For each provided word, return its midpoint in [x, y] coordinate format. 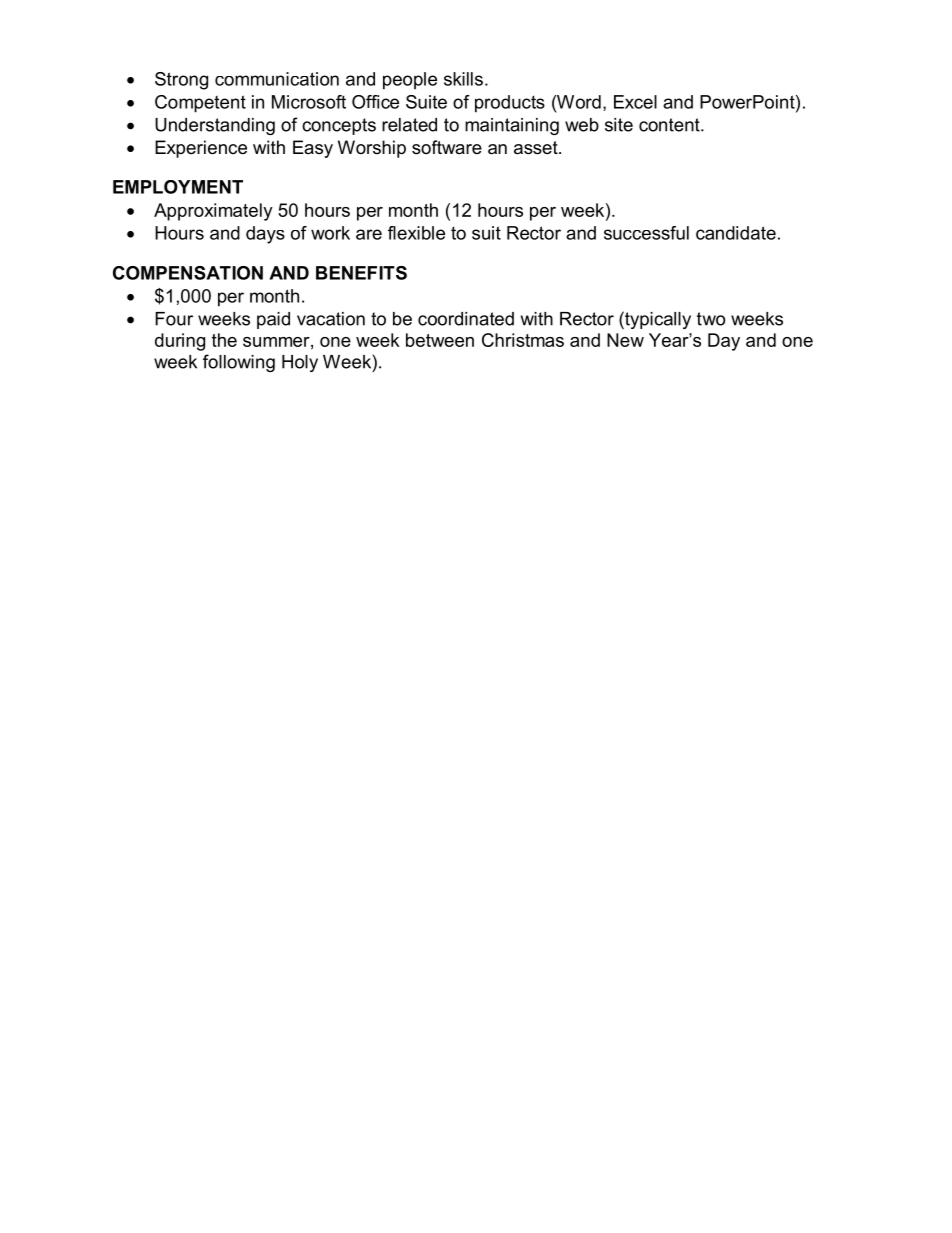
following [239, 363]
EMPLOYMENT [178, 187]
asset [537, 148]
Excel [635, 102]
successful [646, 233]
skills [463, 79]
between [440, 340]
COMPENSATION [188, 273]
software [447, 147]
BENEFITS [361, 273]
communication [277, 79]
